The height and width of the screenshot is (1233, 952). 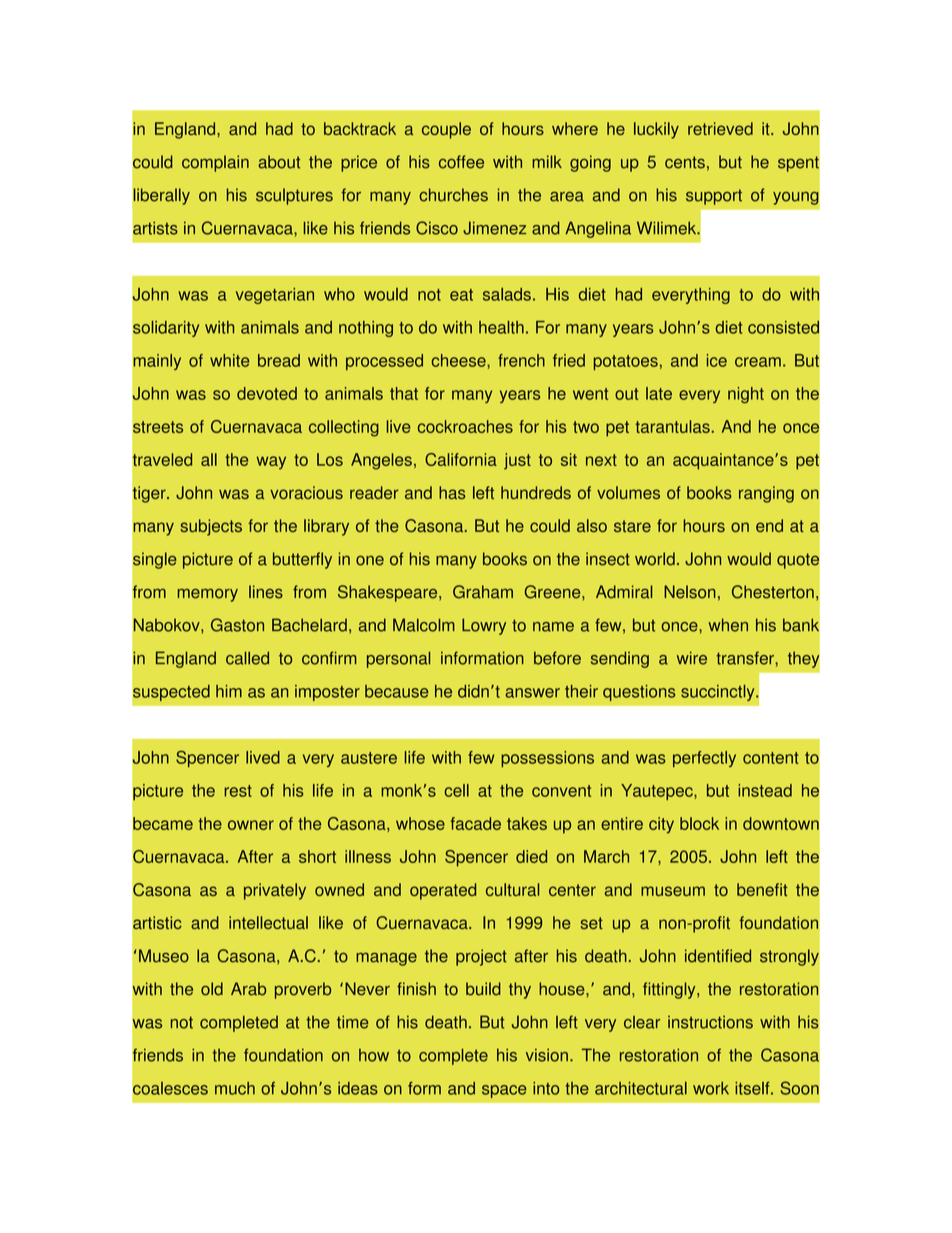 I want to click on just, so click(x=517, y=461).
